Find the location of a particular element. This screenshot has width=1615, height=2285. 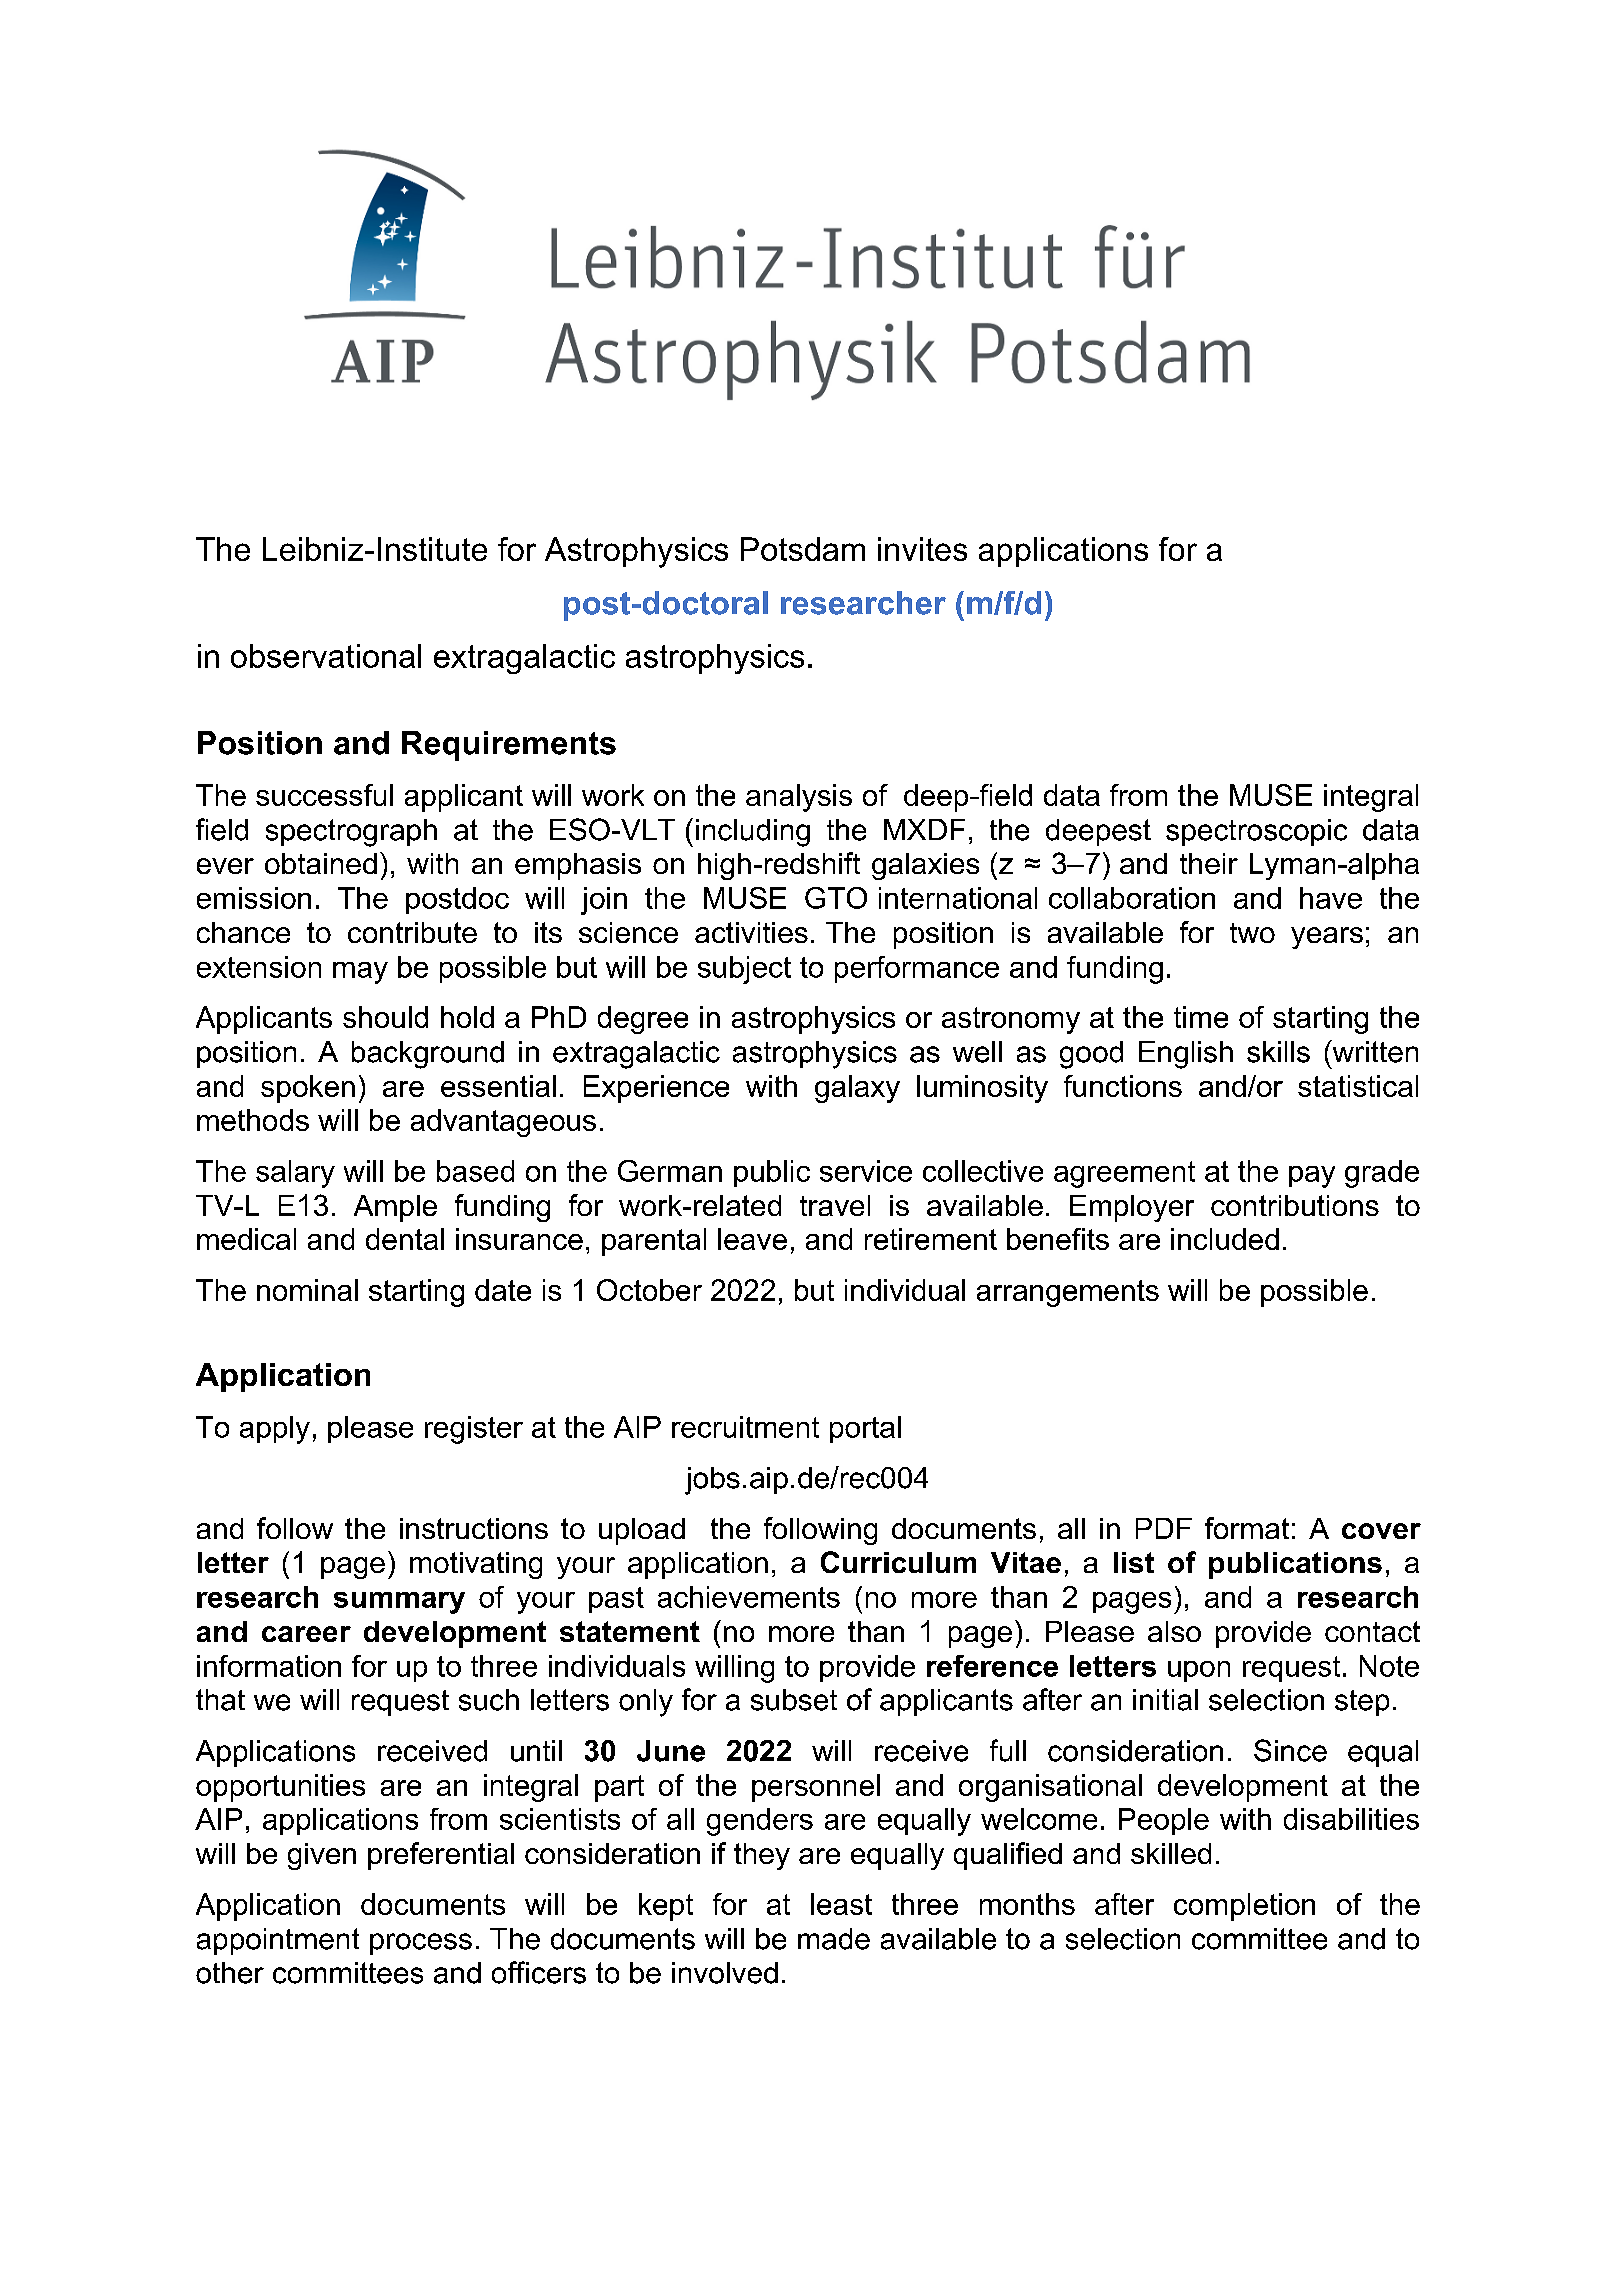

leave is located at coordinates (752, 1239).
